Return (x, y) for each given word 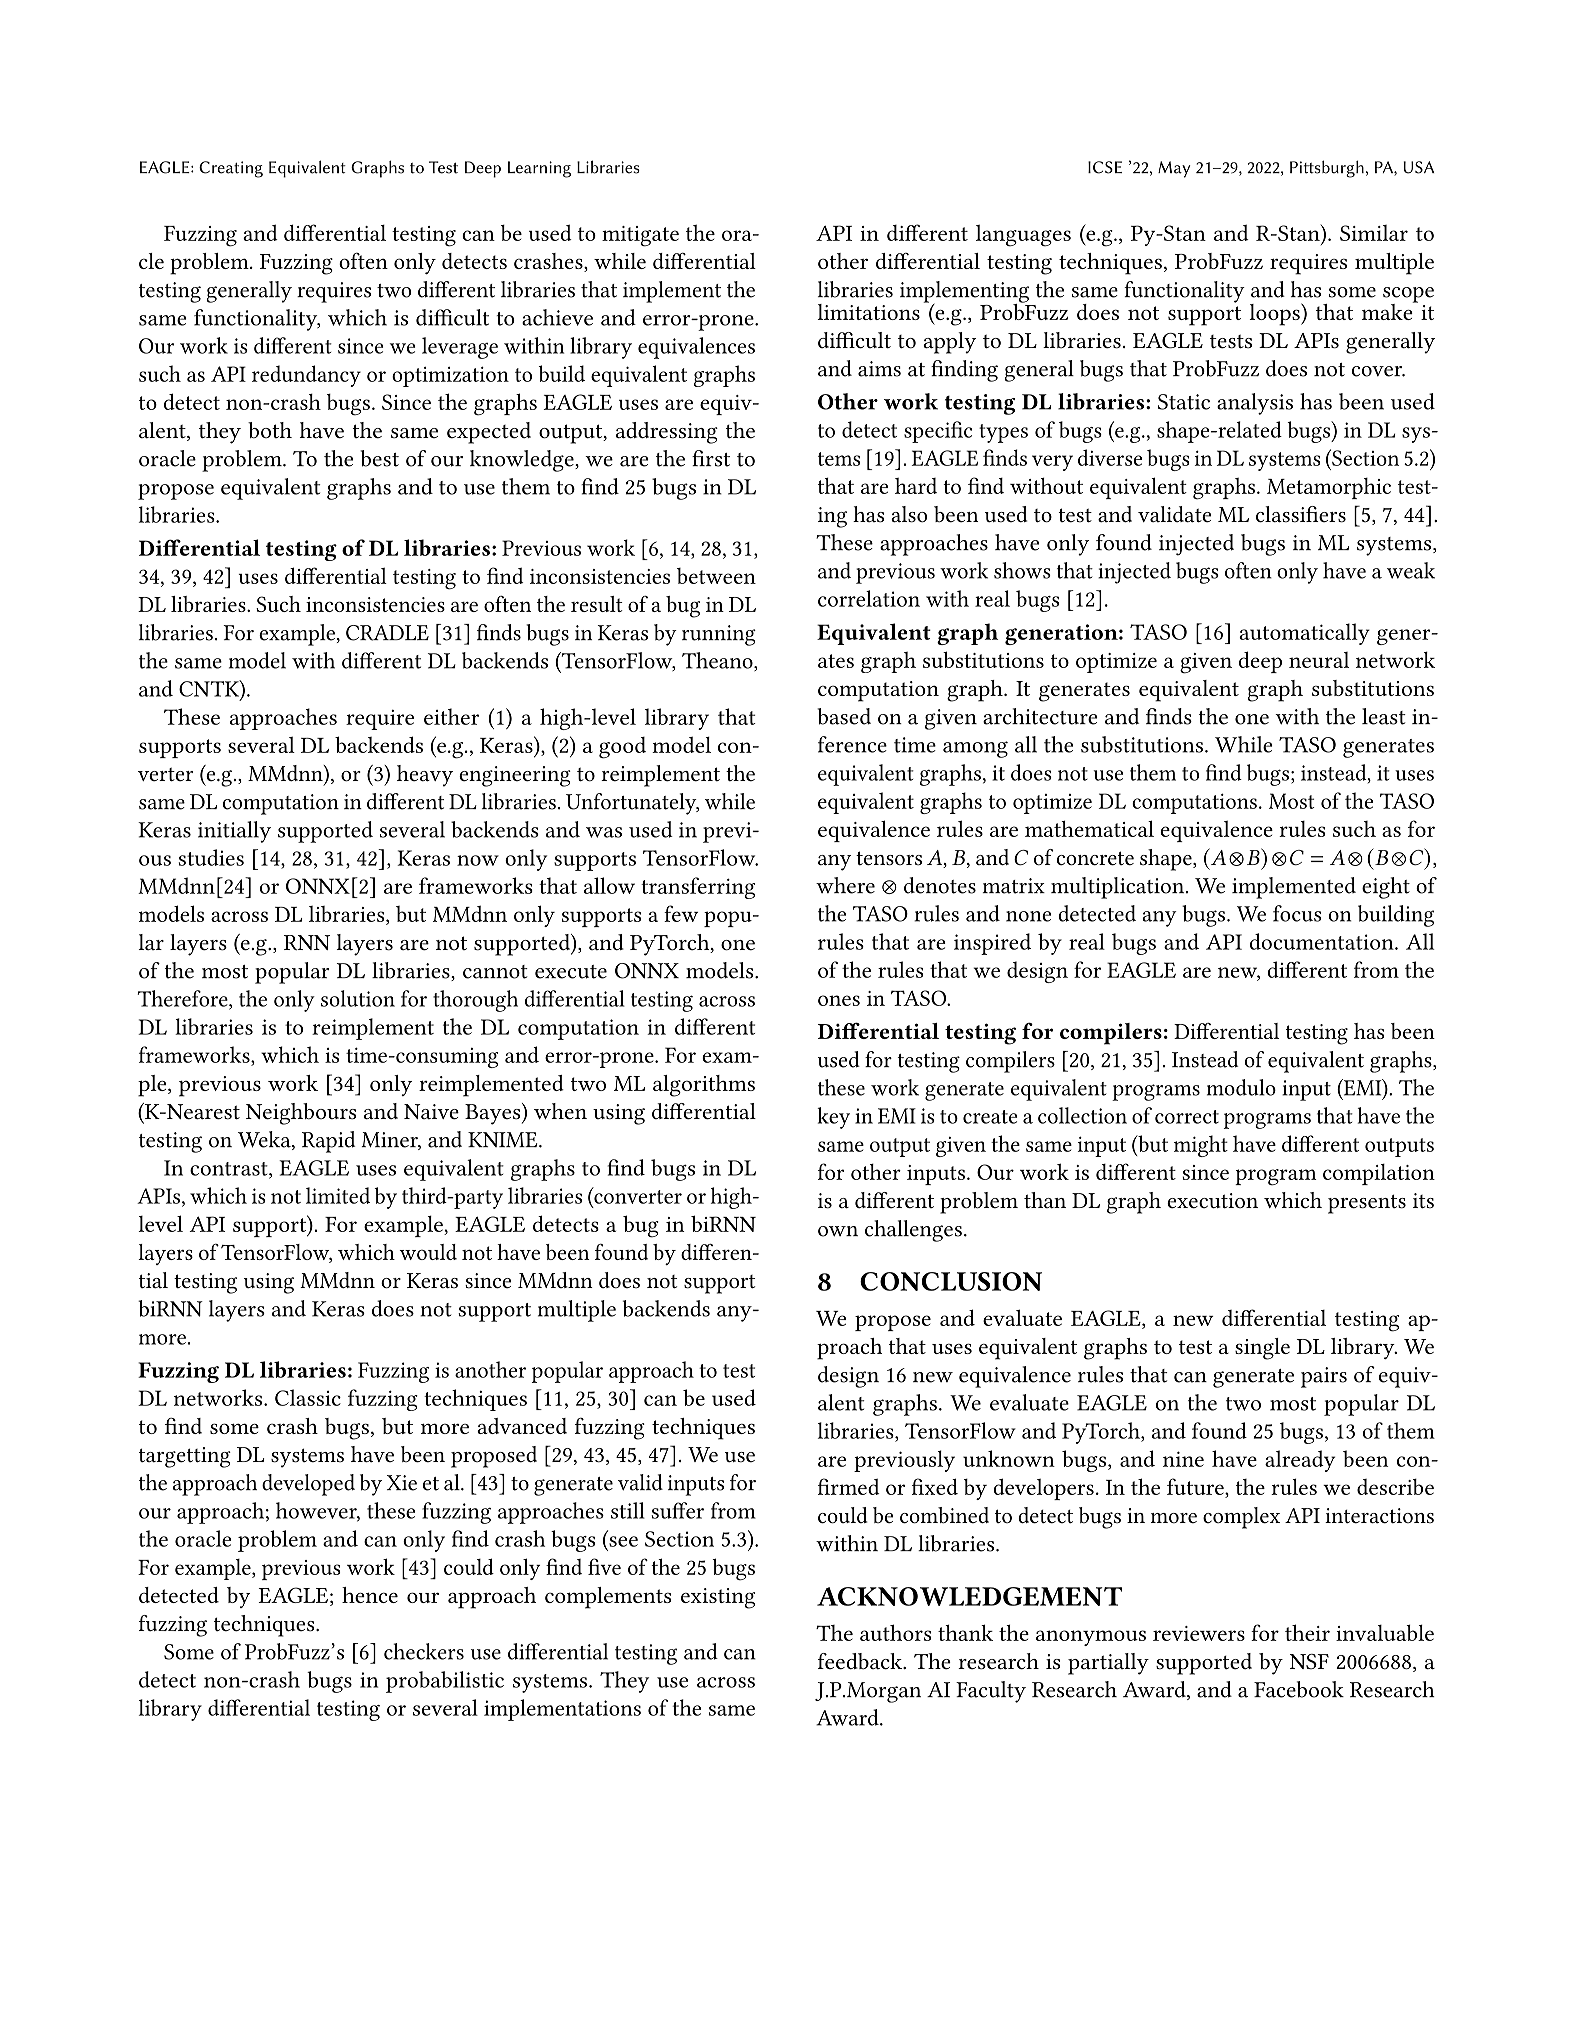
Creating (231, 169)
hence (370, 1595)
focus (1297, 913)
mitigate (640, 236)
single (1262, 1349)
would (428, 1252)
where (845, 885)
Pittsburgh (1327, 169)
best (379, 458)
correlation (869, 598)
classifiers (1301, 514)
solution (358, 998)
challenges (913, 1231)
